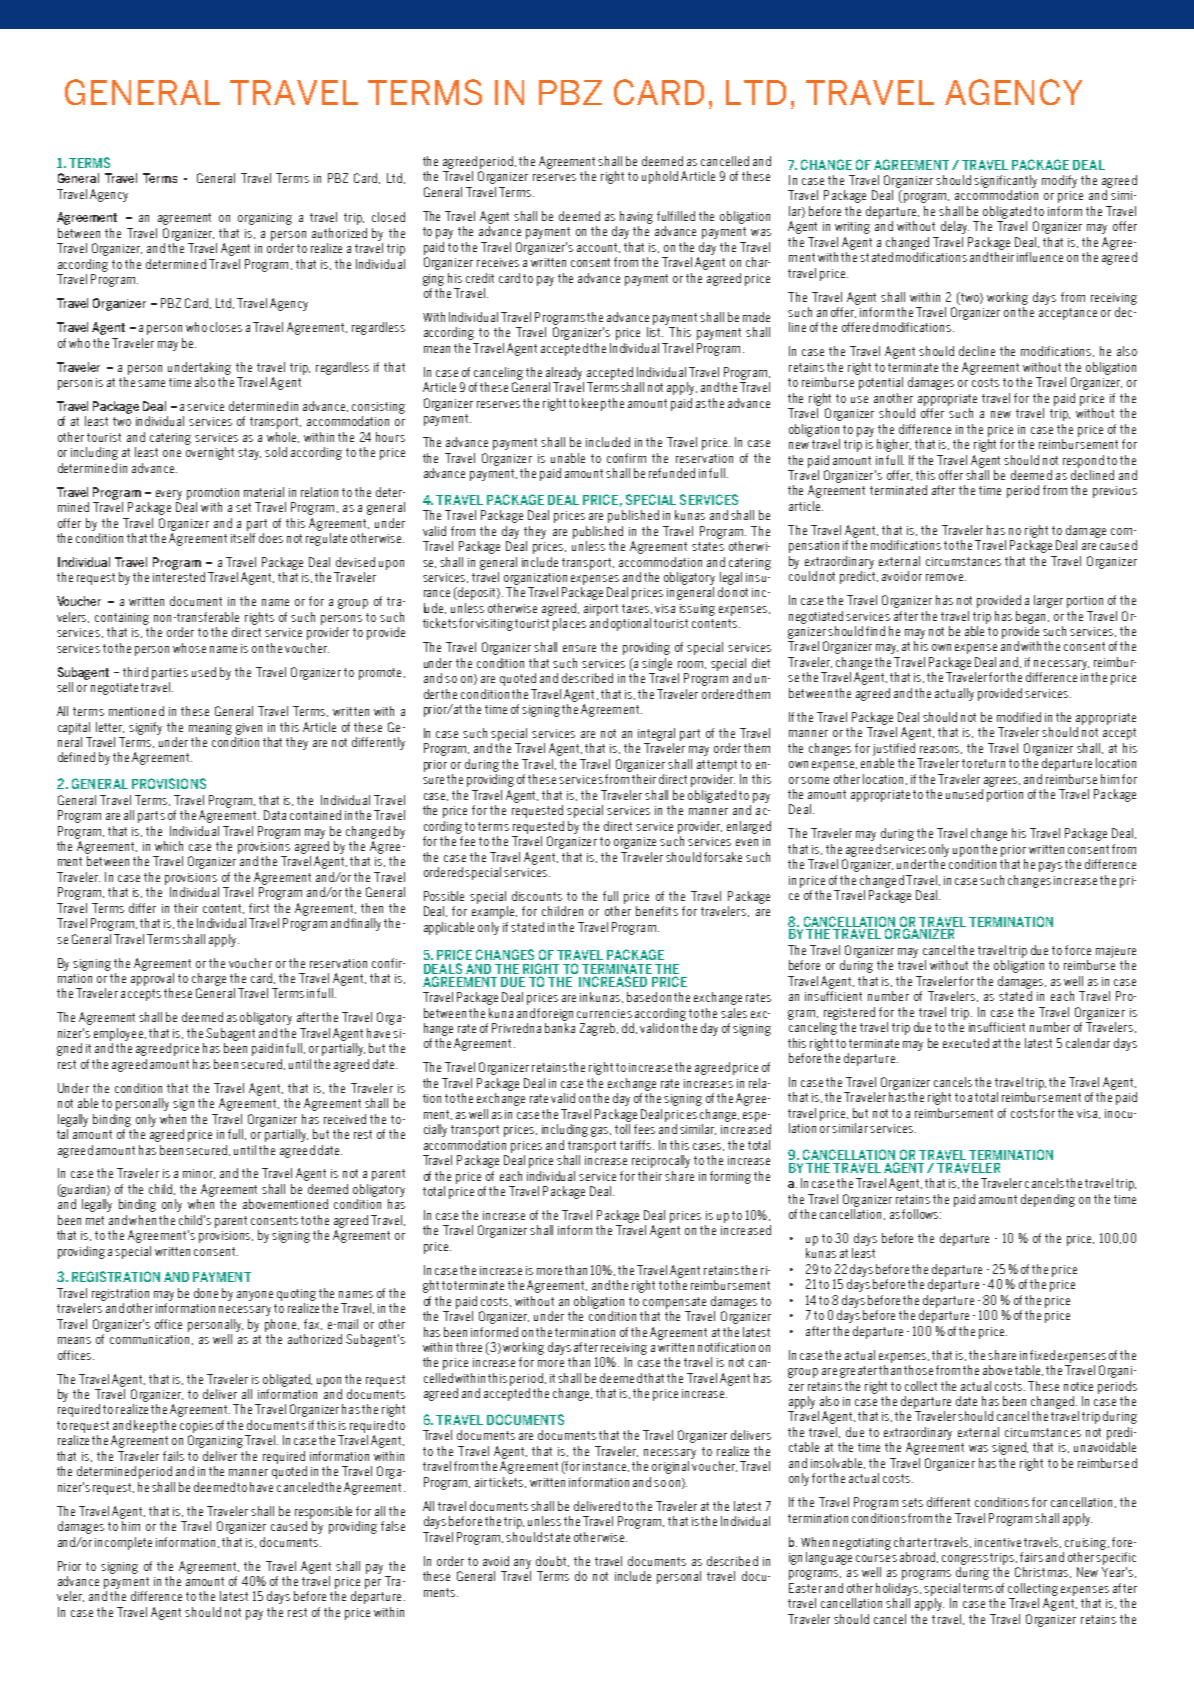 This page has height=1688, width=1194. I want to click on delay, so click(955, 227).
